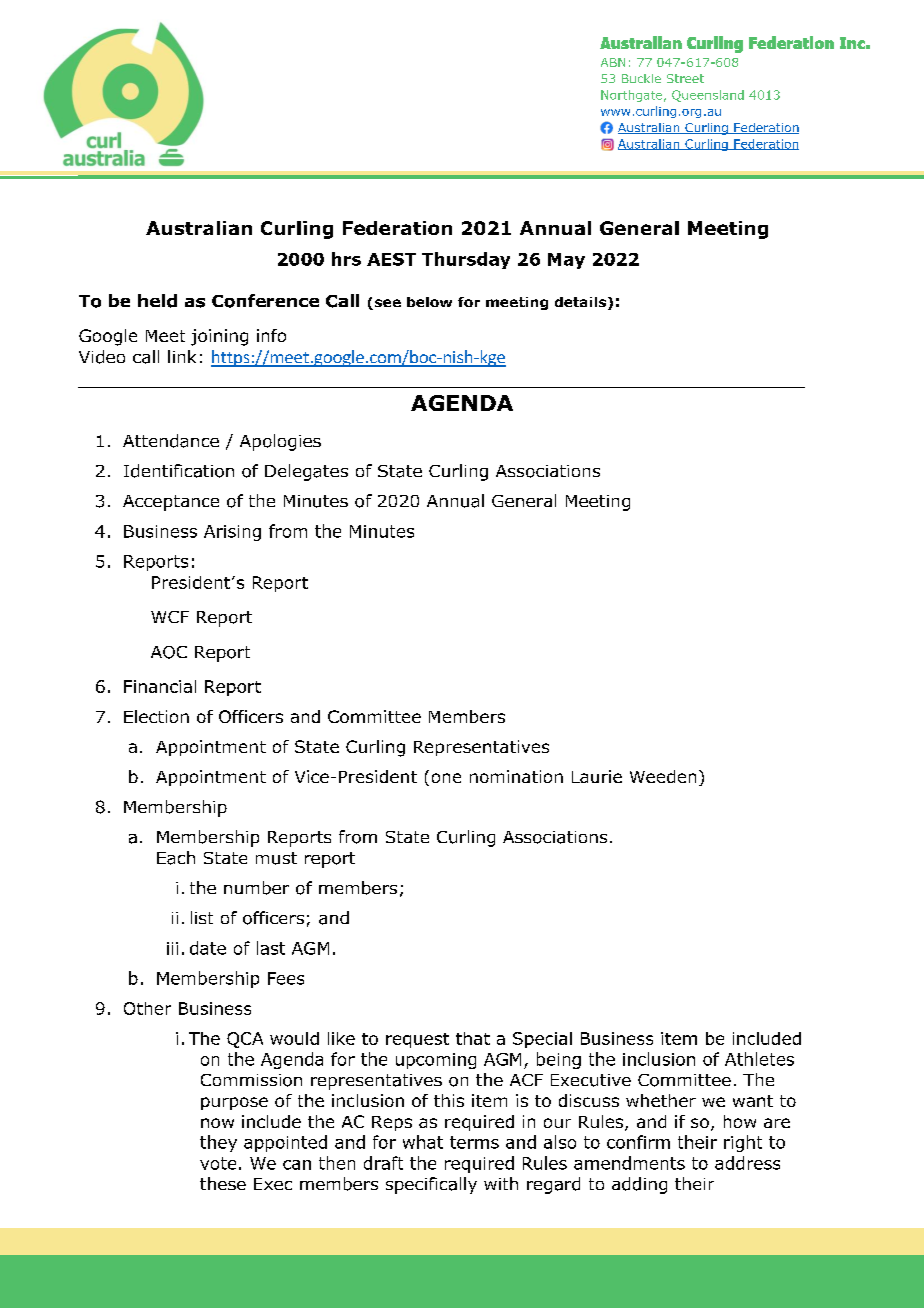 The image size is (924, 1308). What do you see at coordinates (182, 356) in the image?
I see `link` at bounding box center [182, 356].
